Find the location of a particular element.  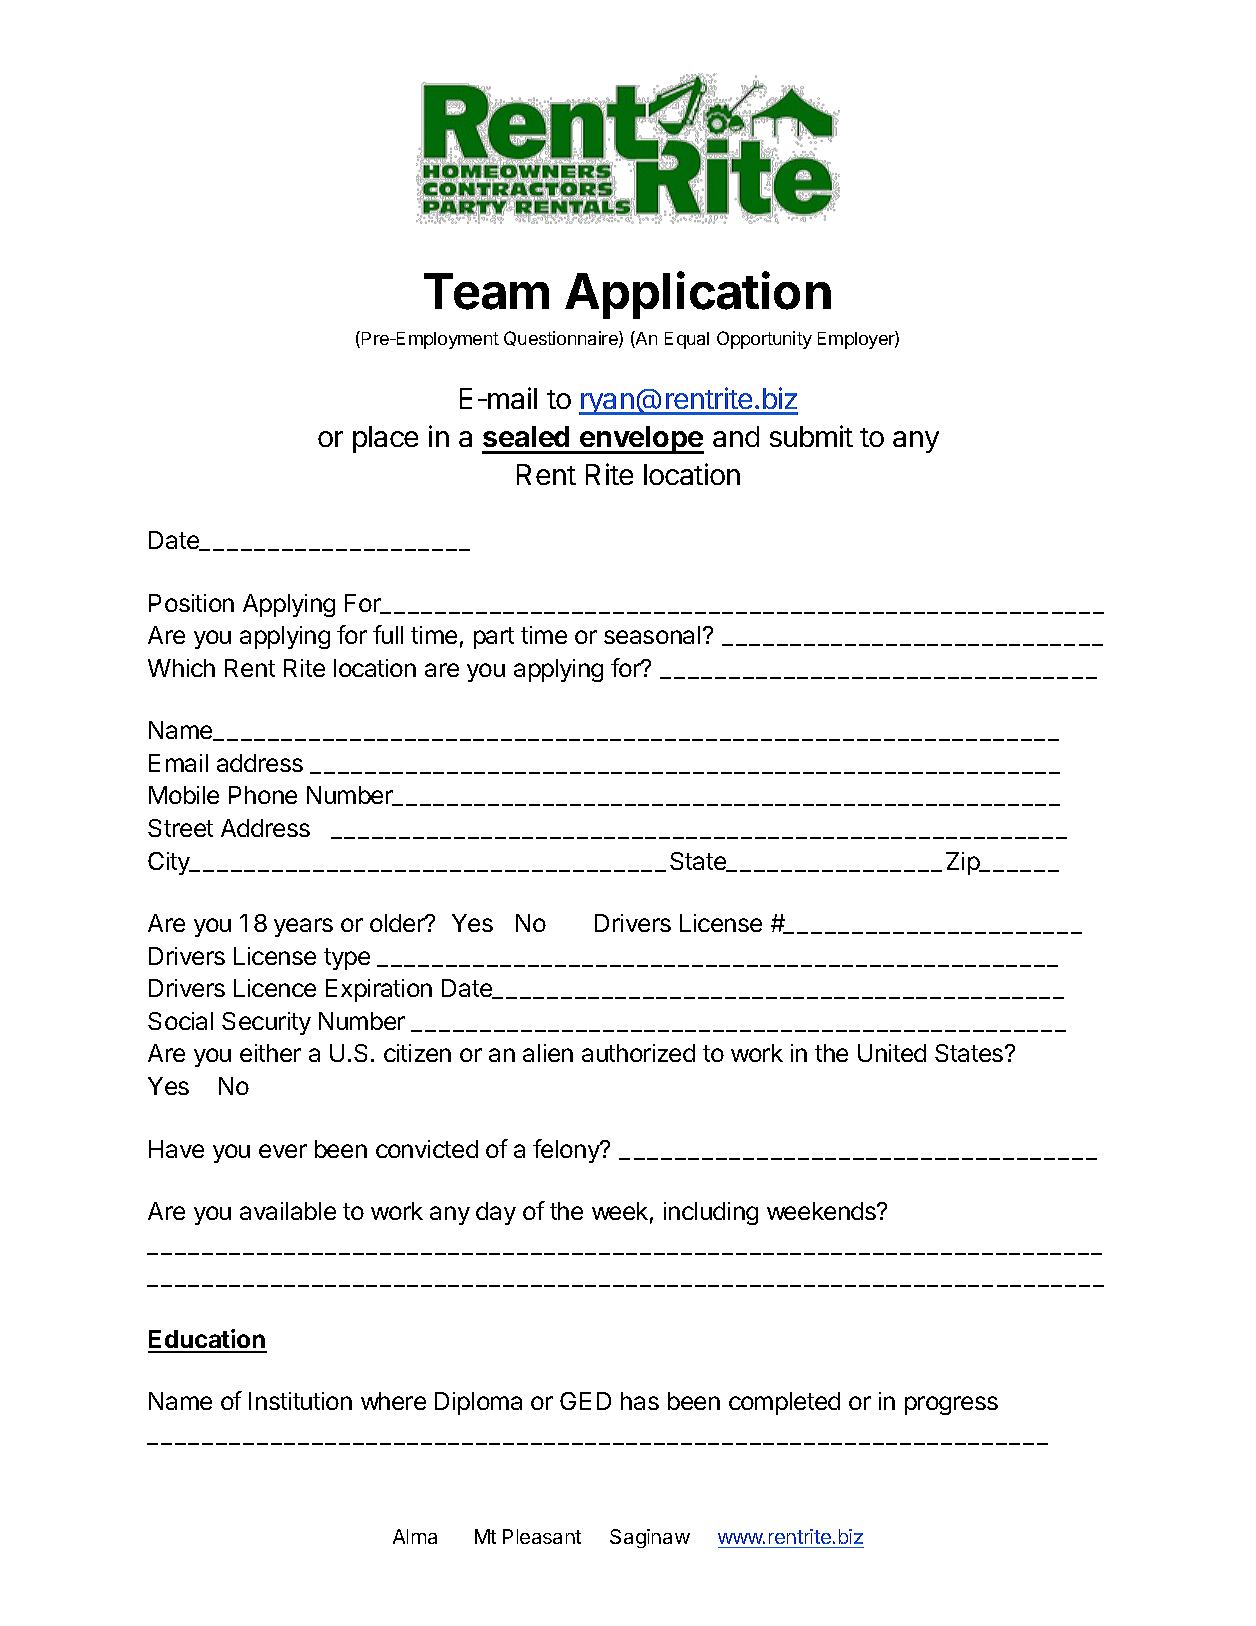

felony is located at coordinates (567, 1151).
